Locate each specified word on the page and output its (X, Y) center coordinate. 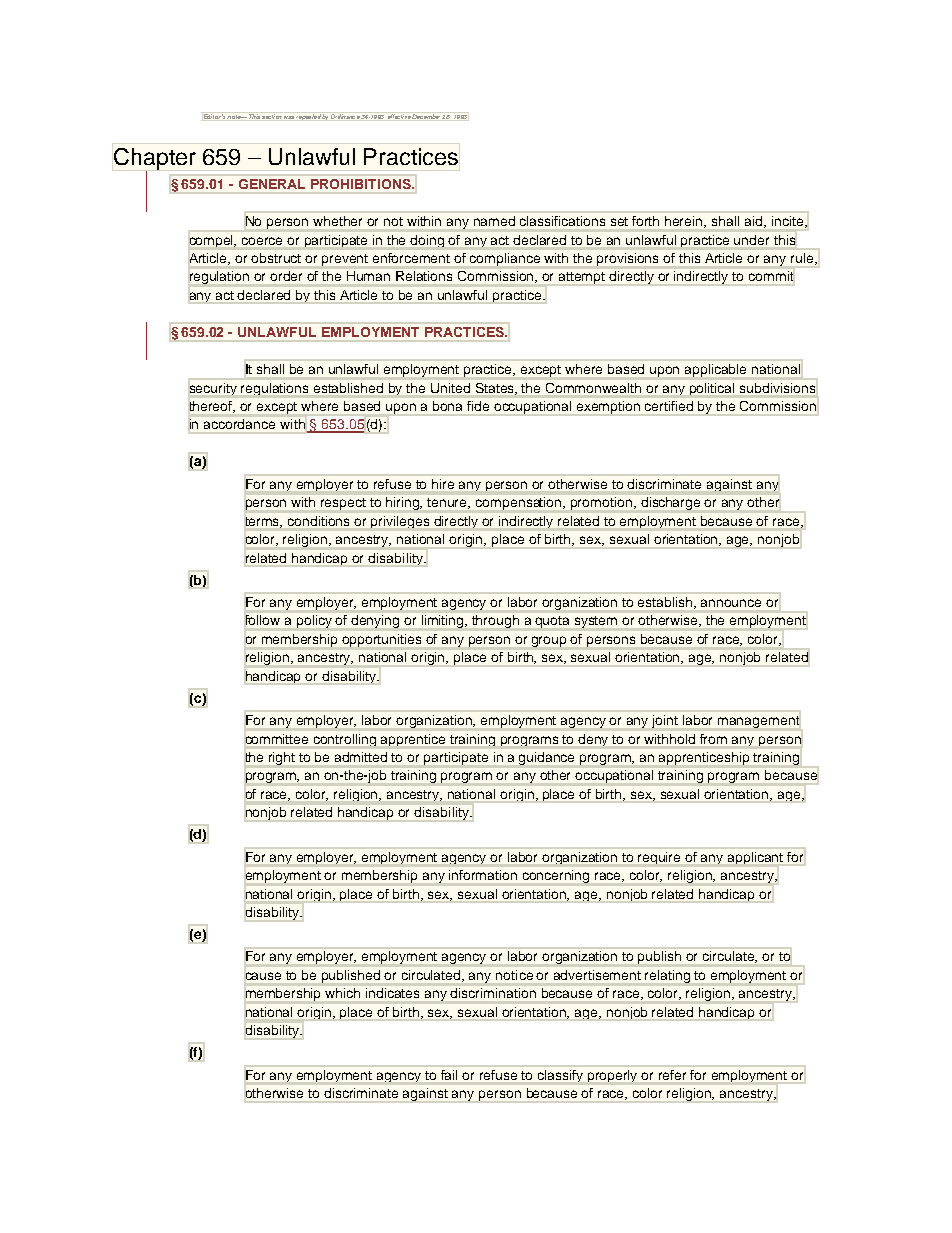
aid (755, 222)
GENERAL (272, 184)
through (495, 621)
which (342, 993)
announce (731, 603)
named (494, 221)
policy (314, 621)
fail (449, 1075)
